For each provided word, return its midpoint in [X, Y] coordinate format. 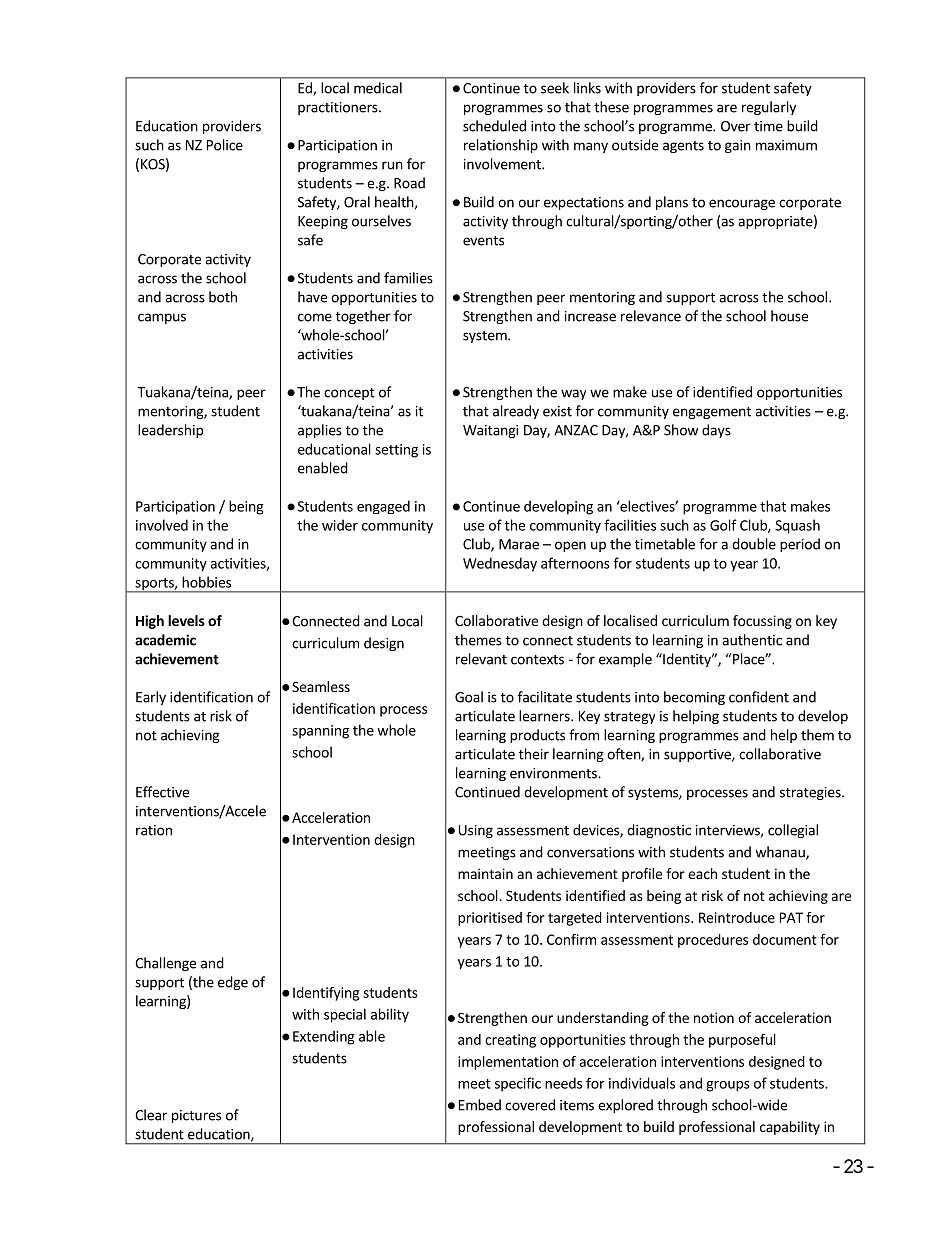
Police [225, 145]
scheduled [494, 126]
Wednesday [500, 564]
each [702, 873]
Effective [162, 792]
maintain [485, 873]
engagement [712, 413]
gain [738, 146]
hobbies [206, 582]
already [516, 412]
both [223, 297]
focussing [762, 622]
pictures [196, 1116]
